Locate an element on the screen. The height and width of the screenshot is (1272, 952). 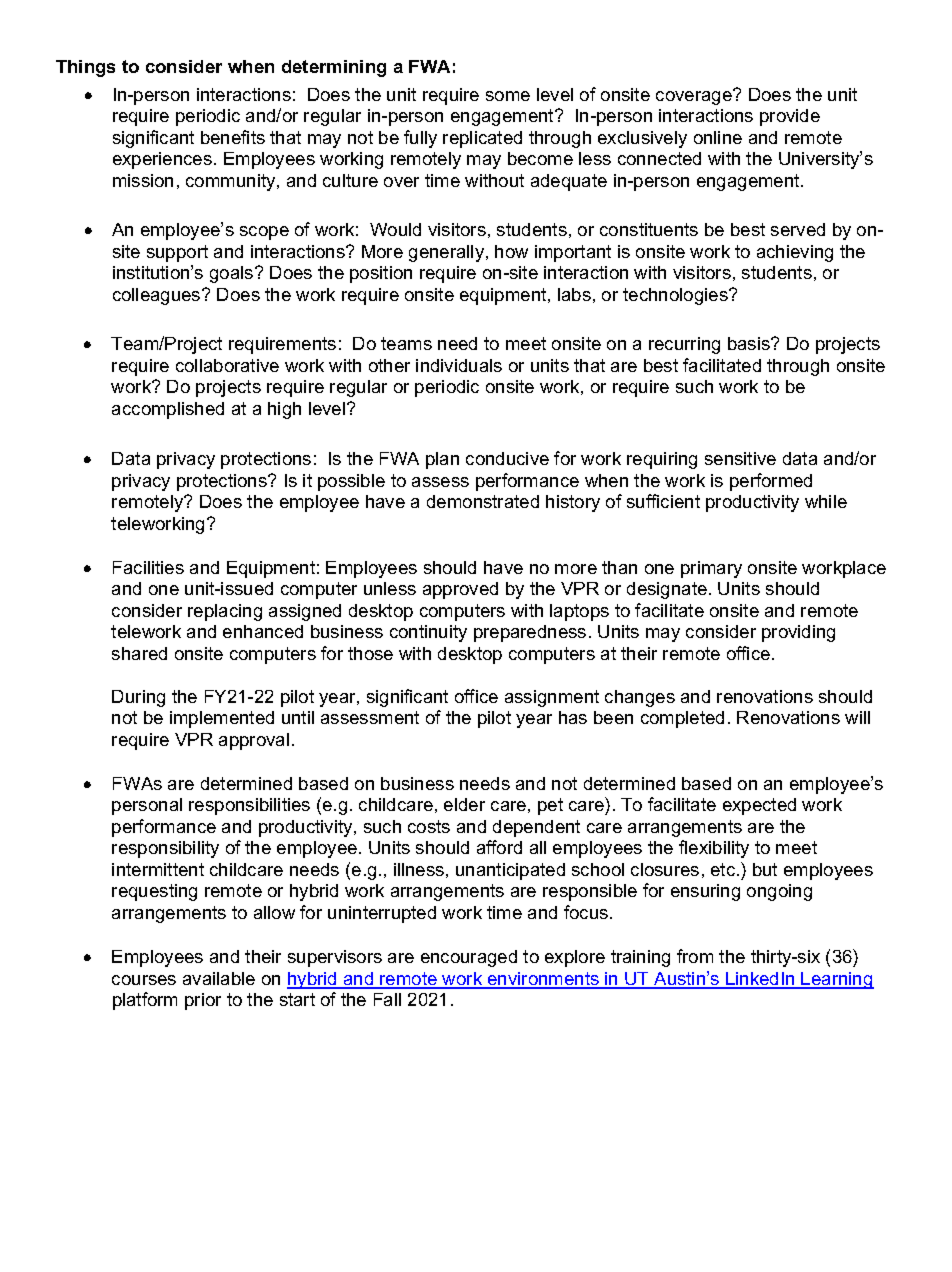
courses is located at coordinates (144, 980).
